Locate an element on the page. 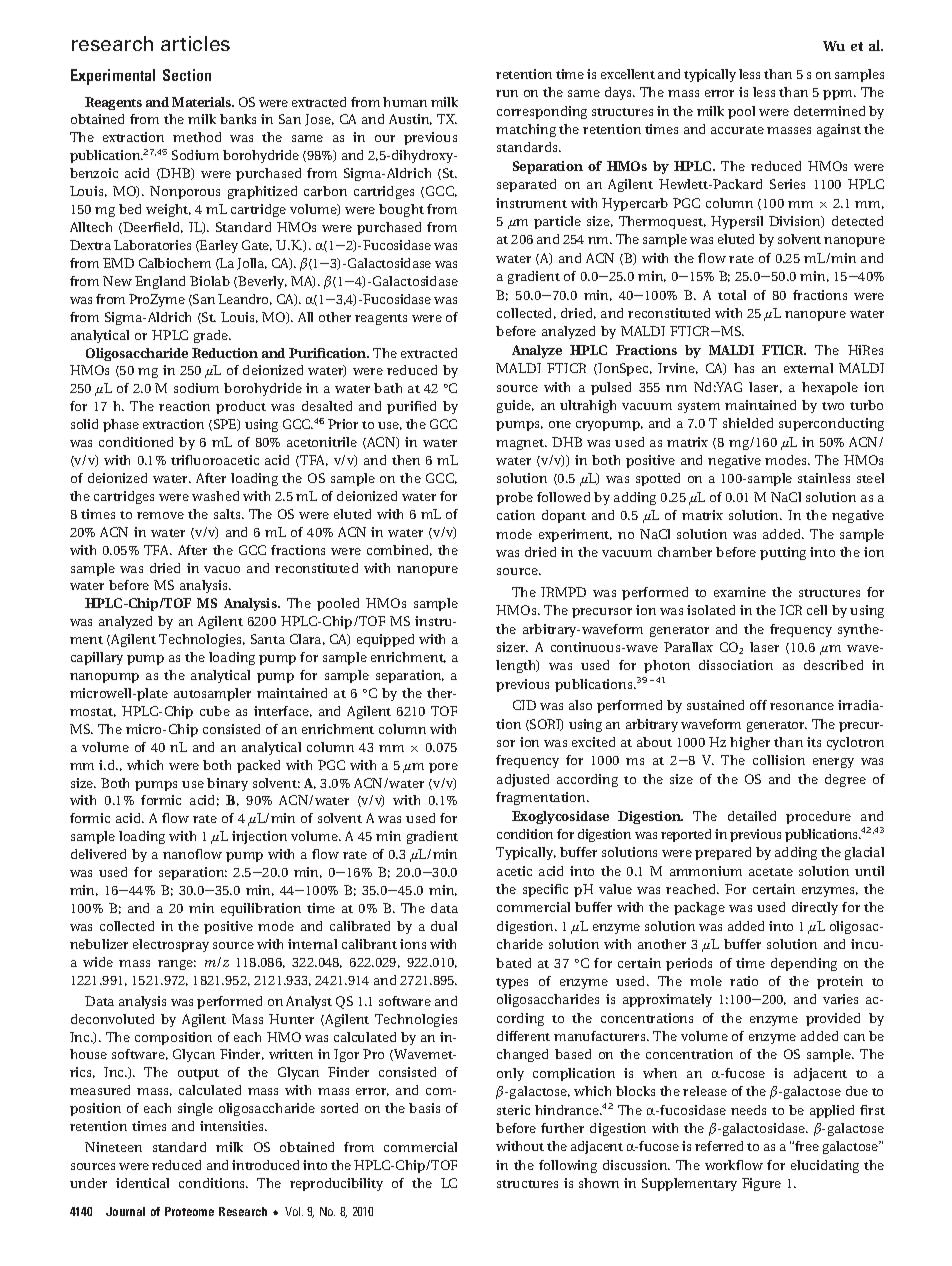 The image size is (952, 1266). Figure is located at coordinates (761, 1184).
